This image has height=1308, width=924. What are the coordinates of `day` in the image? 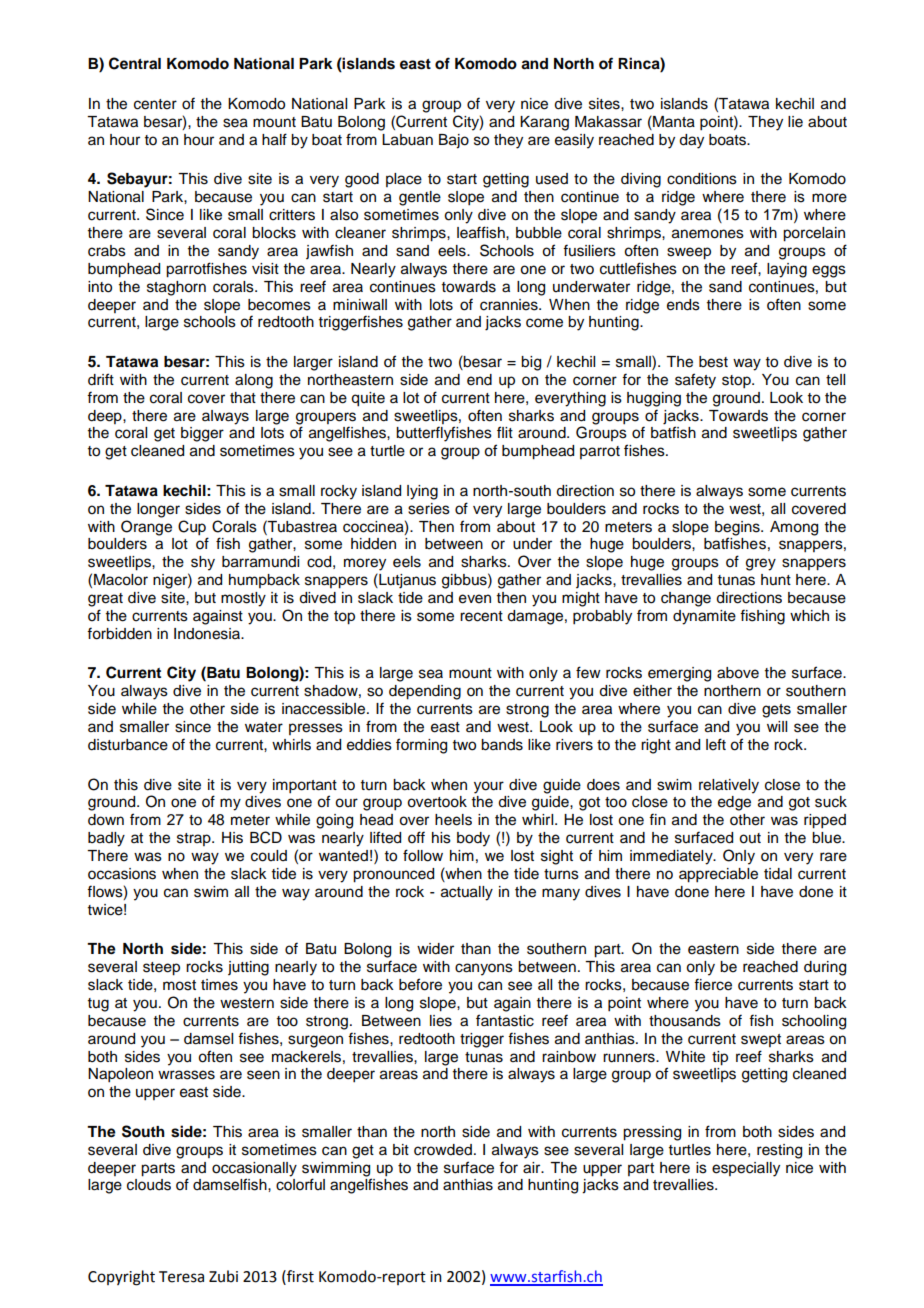 It's located at (691, 141).
